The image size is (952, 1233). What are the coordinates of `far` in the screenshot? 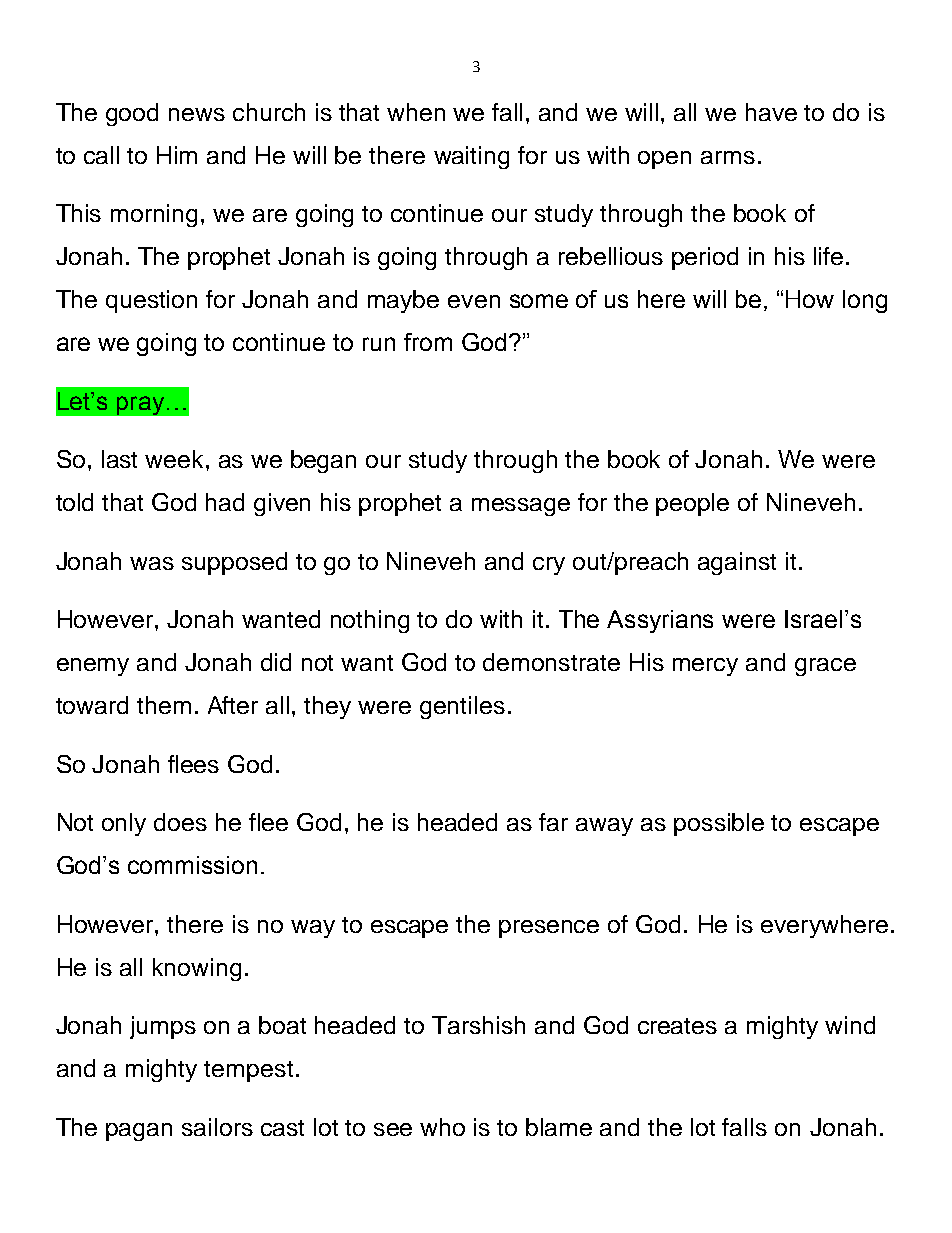 It's located at (553, 822).
